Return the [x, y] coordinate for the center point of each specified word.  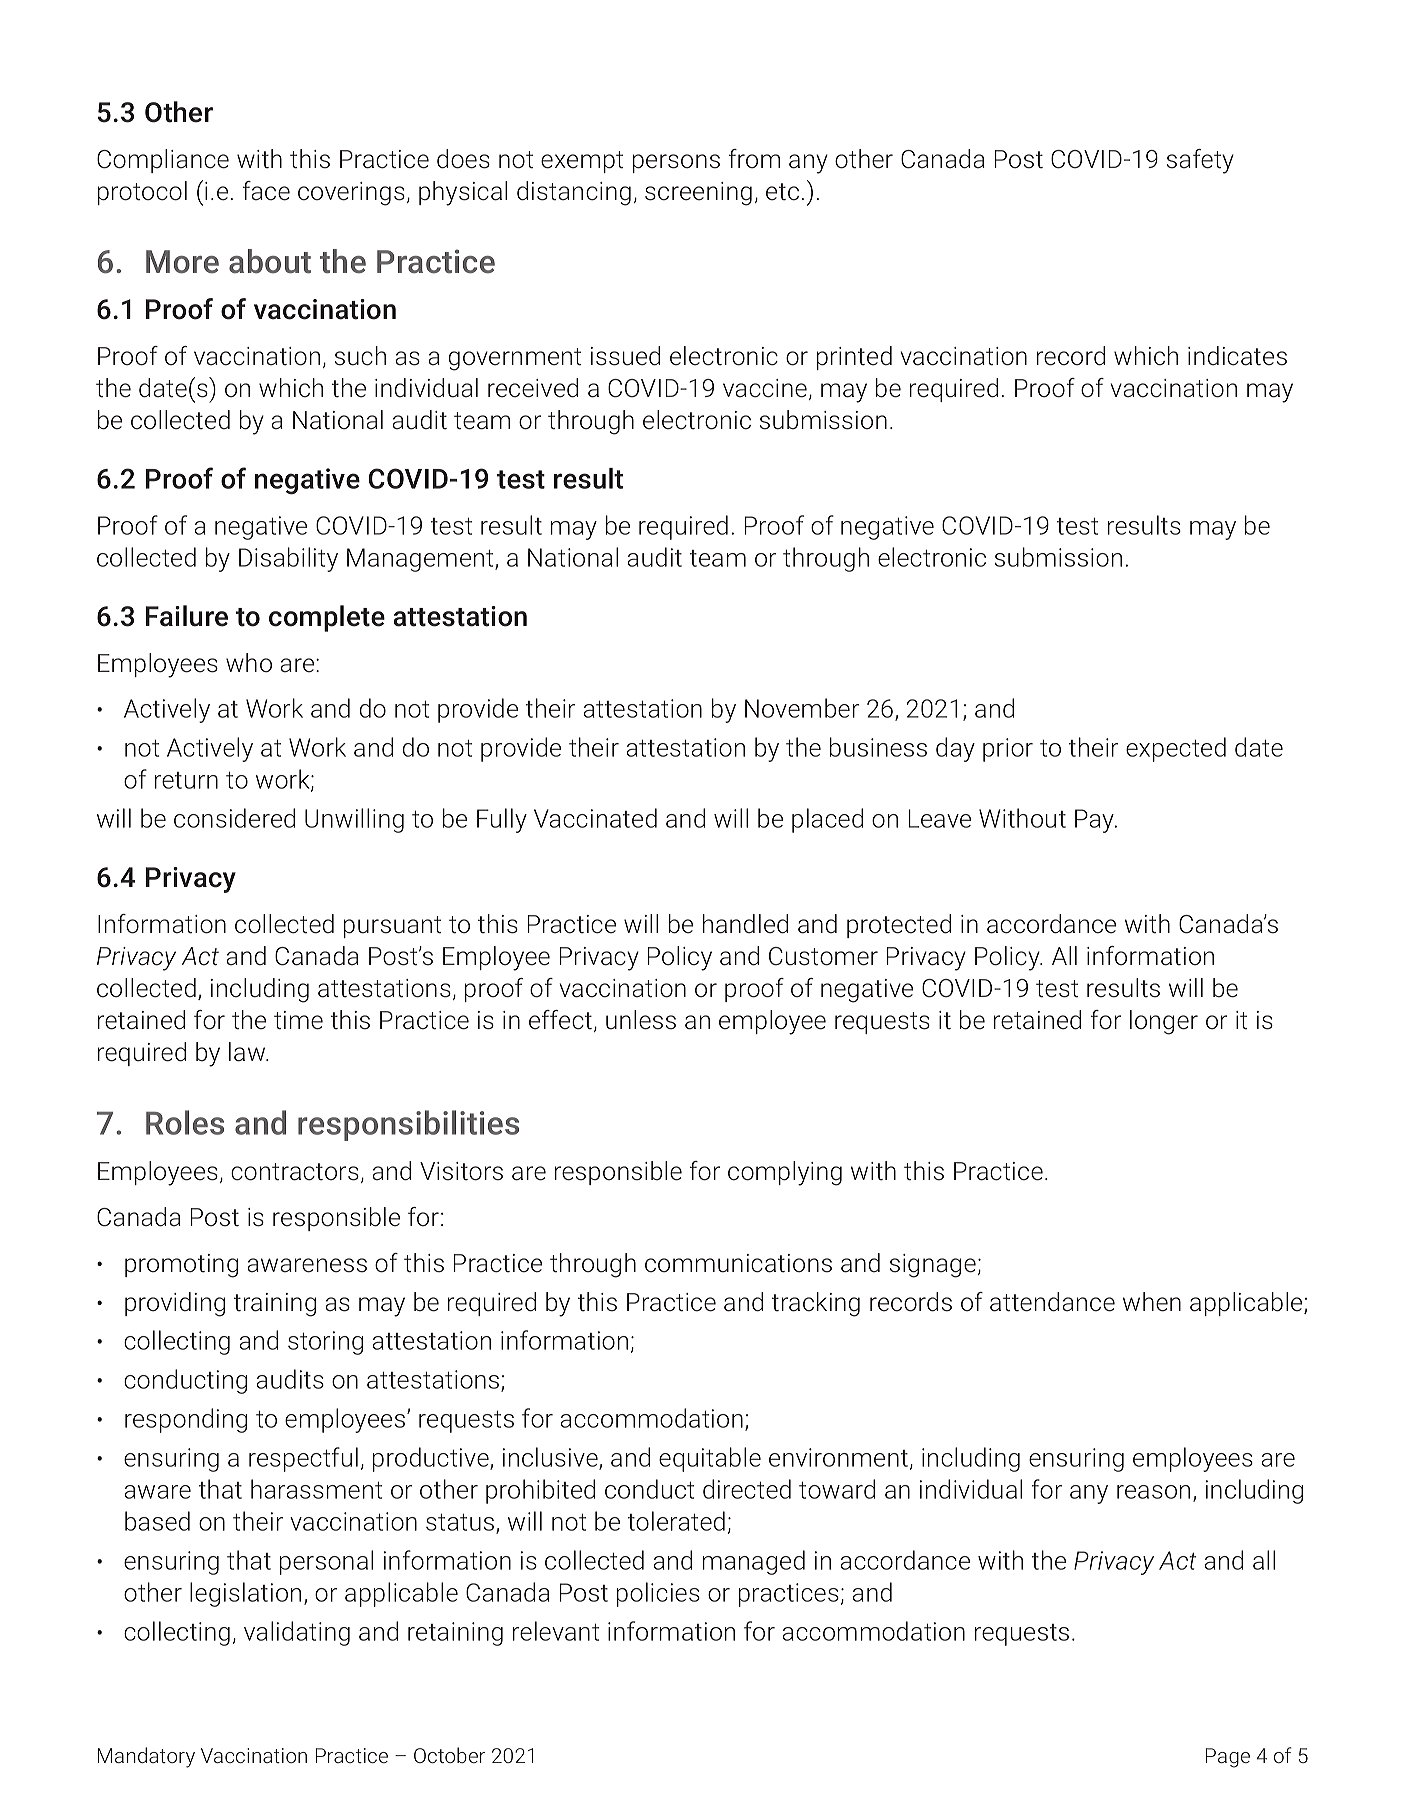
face [266, 191]
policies [658, 1594]
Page [1228, 1758]
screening [698, 194]
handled [745, 924]
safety [1200, 161]
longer [1164, 1022]
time [298, 1020]
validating [297, 1633]
